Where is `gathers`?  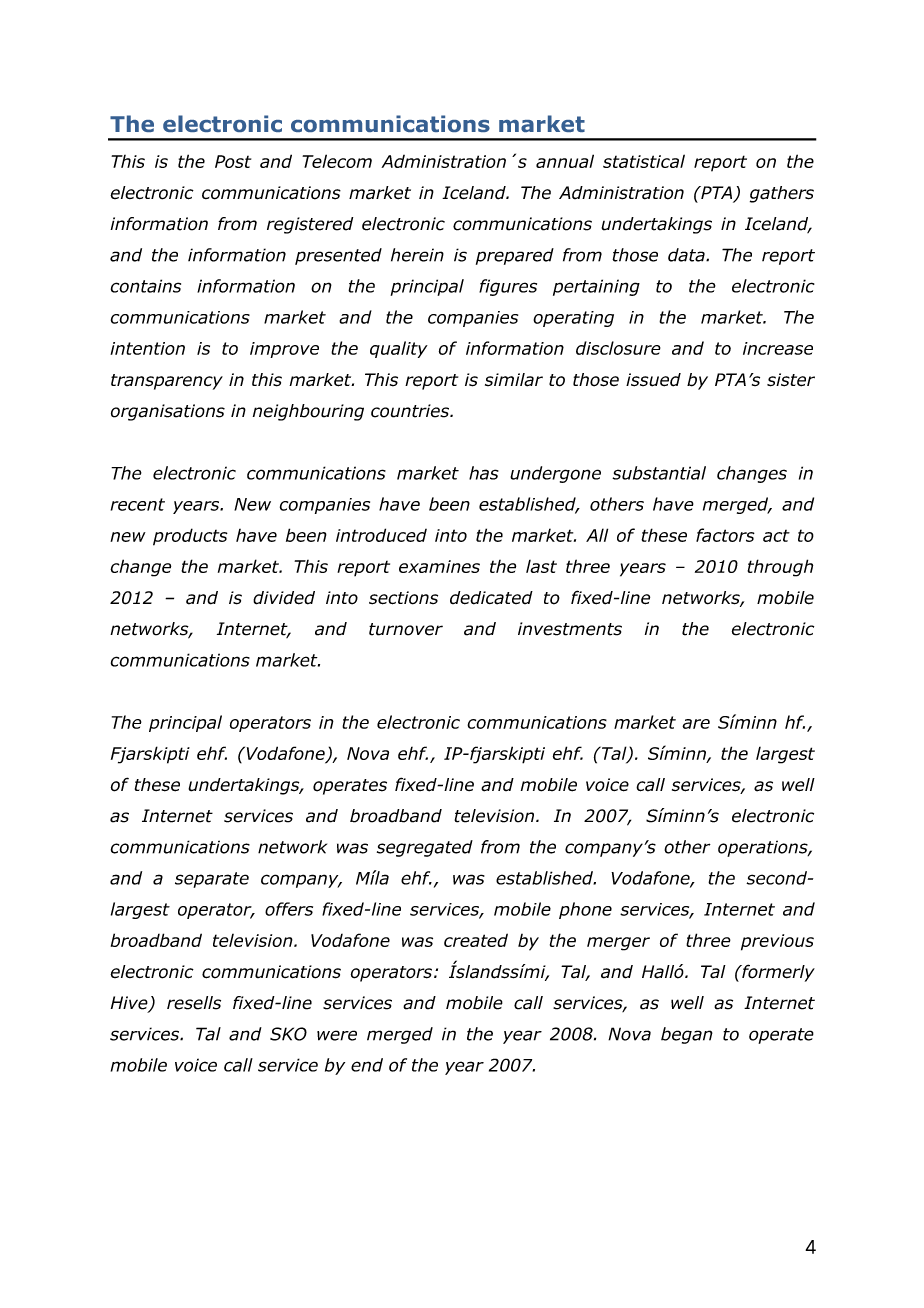
gathers is located at coordinates (782, 194).
